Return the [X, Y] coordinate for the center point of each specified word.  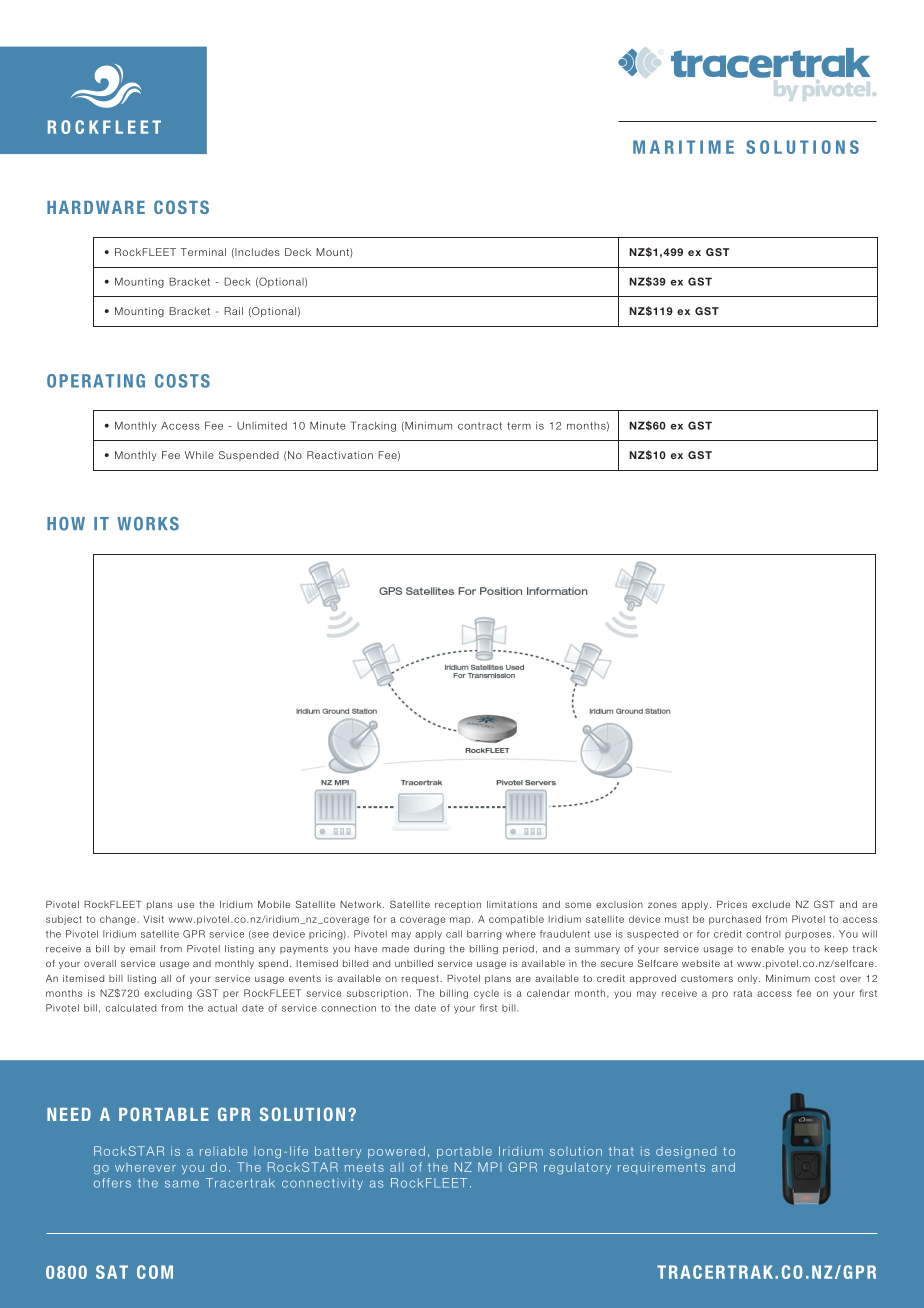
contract [480, 426]
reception [458, 905]
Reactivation [340, 455]
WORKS [148, 524]
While [199, 455]
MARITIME [683, 147]
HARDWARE [96, 207]
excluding [168, 994]
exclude [771, 904]
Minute [328, 425]
